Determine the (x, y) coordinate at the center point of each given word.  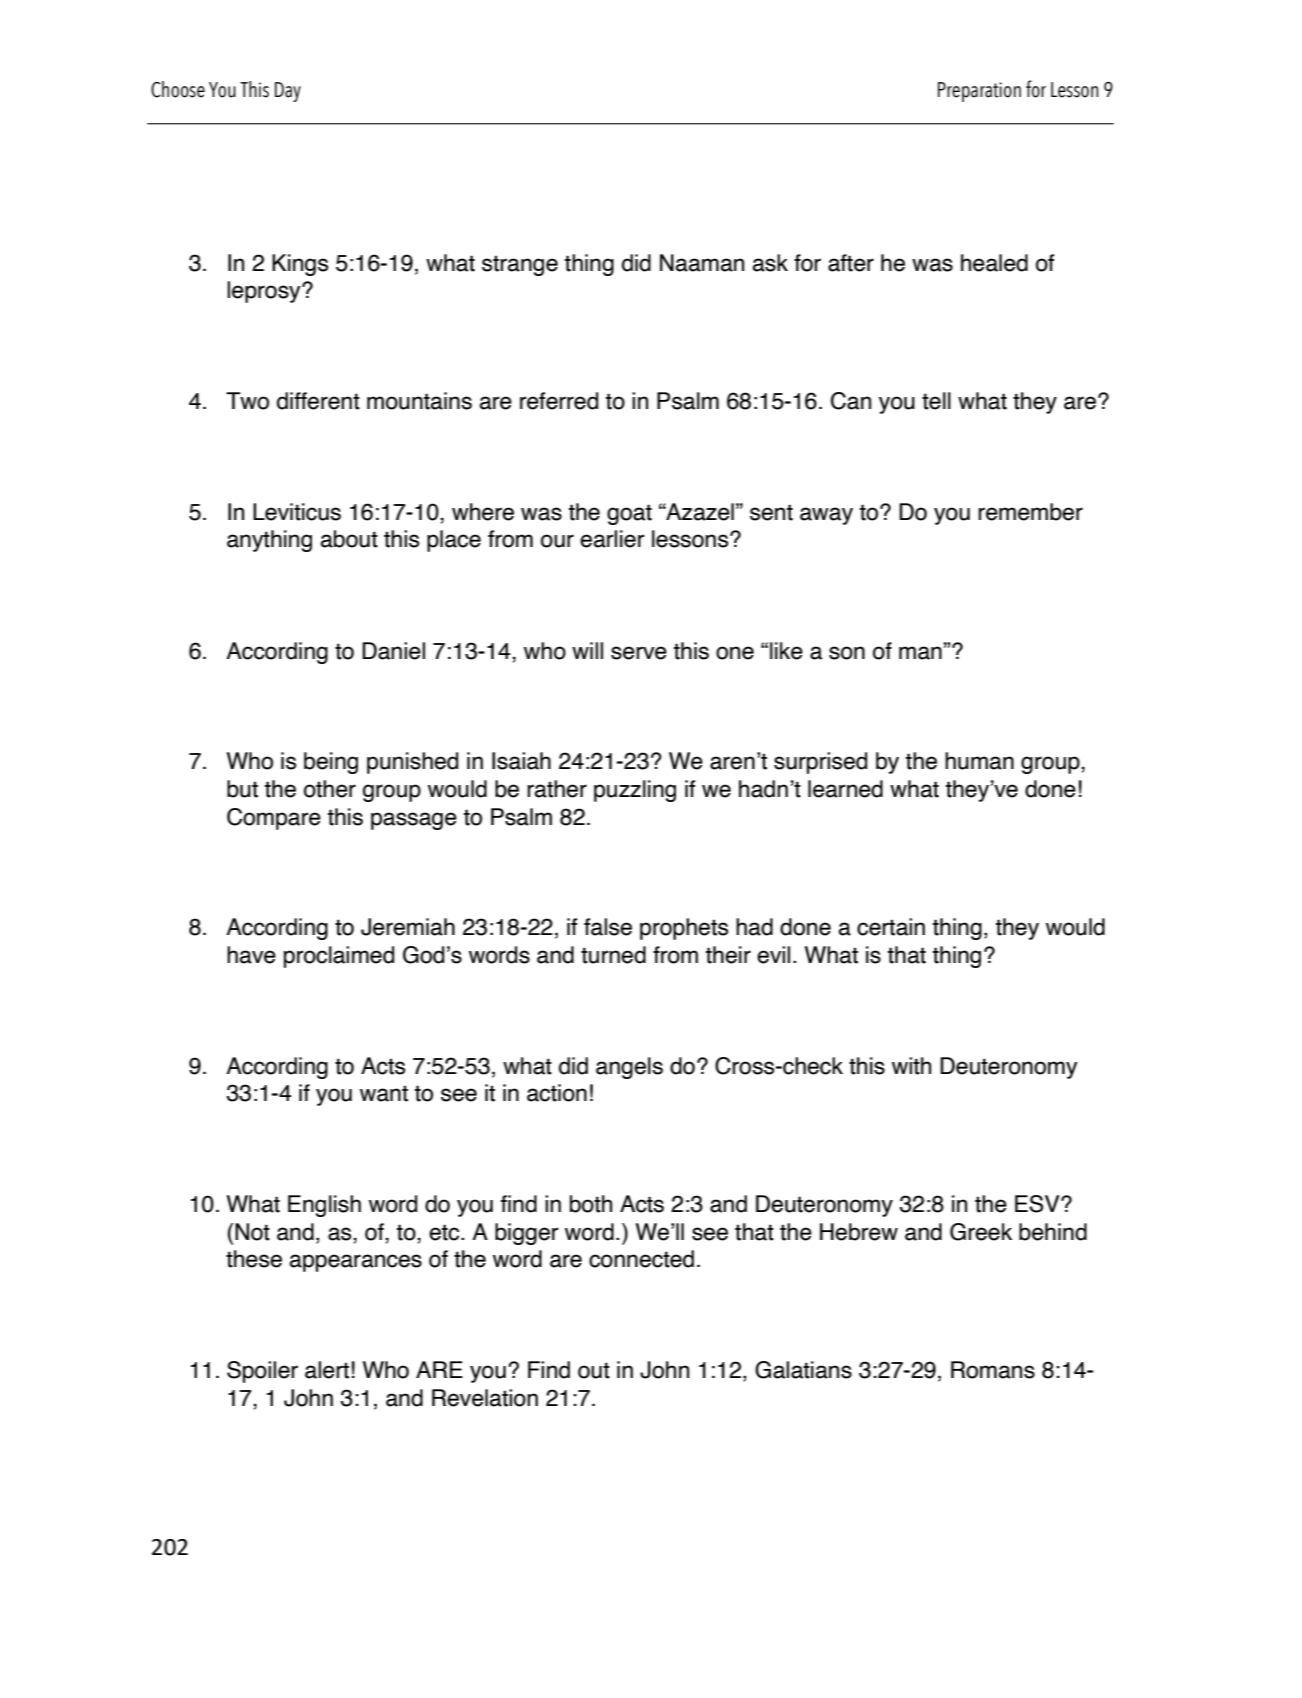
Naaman (702, 263)
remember (1030, 512)
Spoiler (262, 1372)
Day (288, 92)
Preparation (979, 92)
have (251, 955)
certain (891, 927)
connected (641, 1259)
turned (613, 955)
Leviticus (297, 512)
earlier (612, 539)
